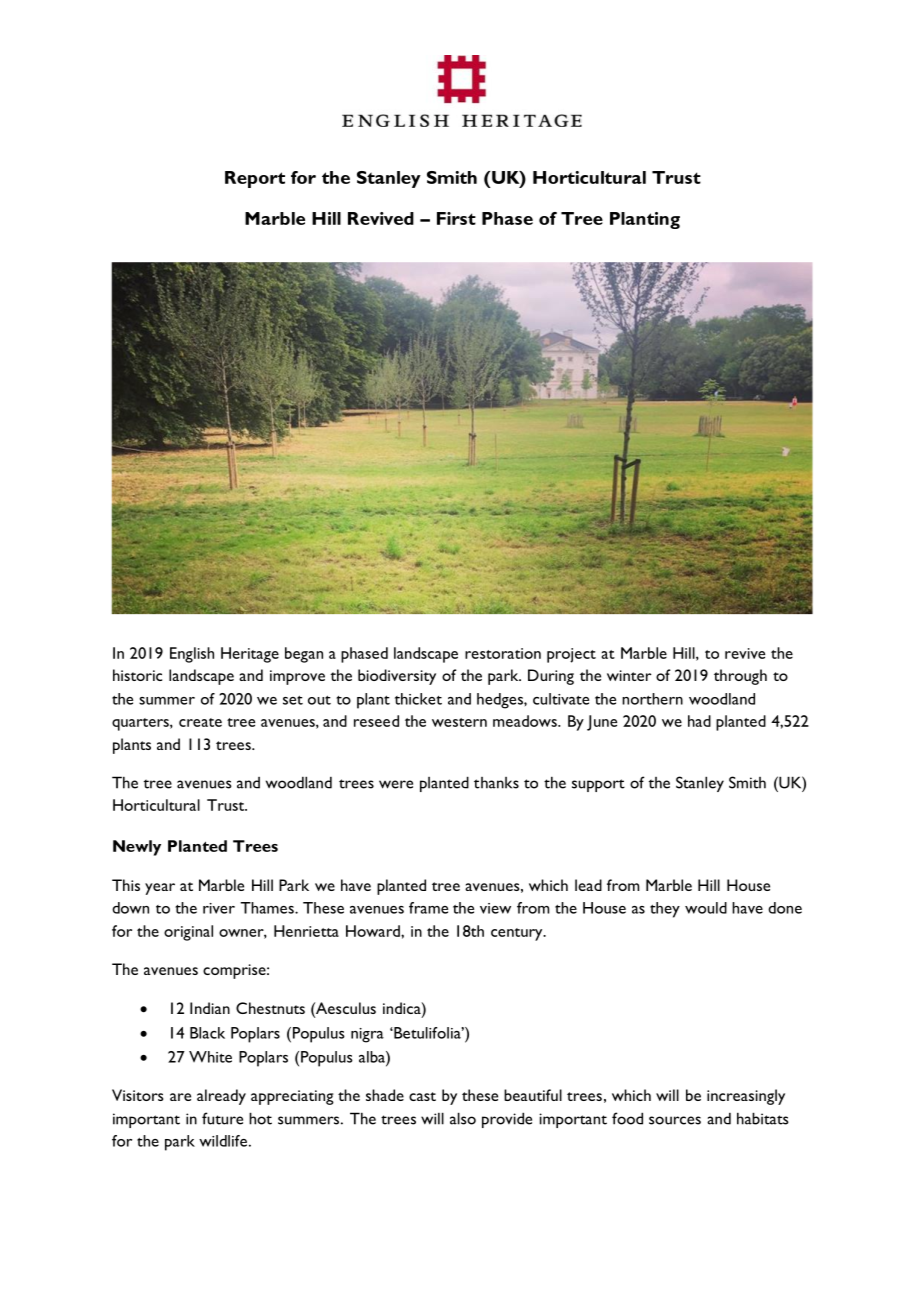 The width and height of the document is (924, 1308). Describe the element at coordinates (598, 785) in the document. I see `support` at that location.
